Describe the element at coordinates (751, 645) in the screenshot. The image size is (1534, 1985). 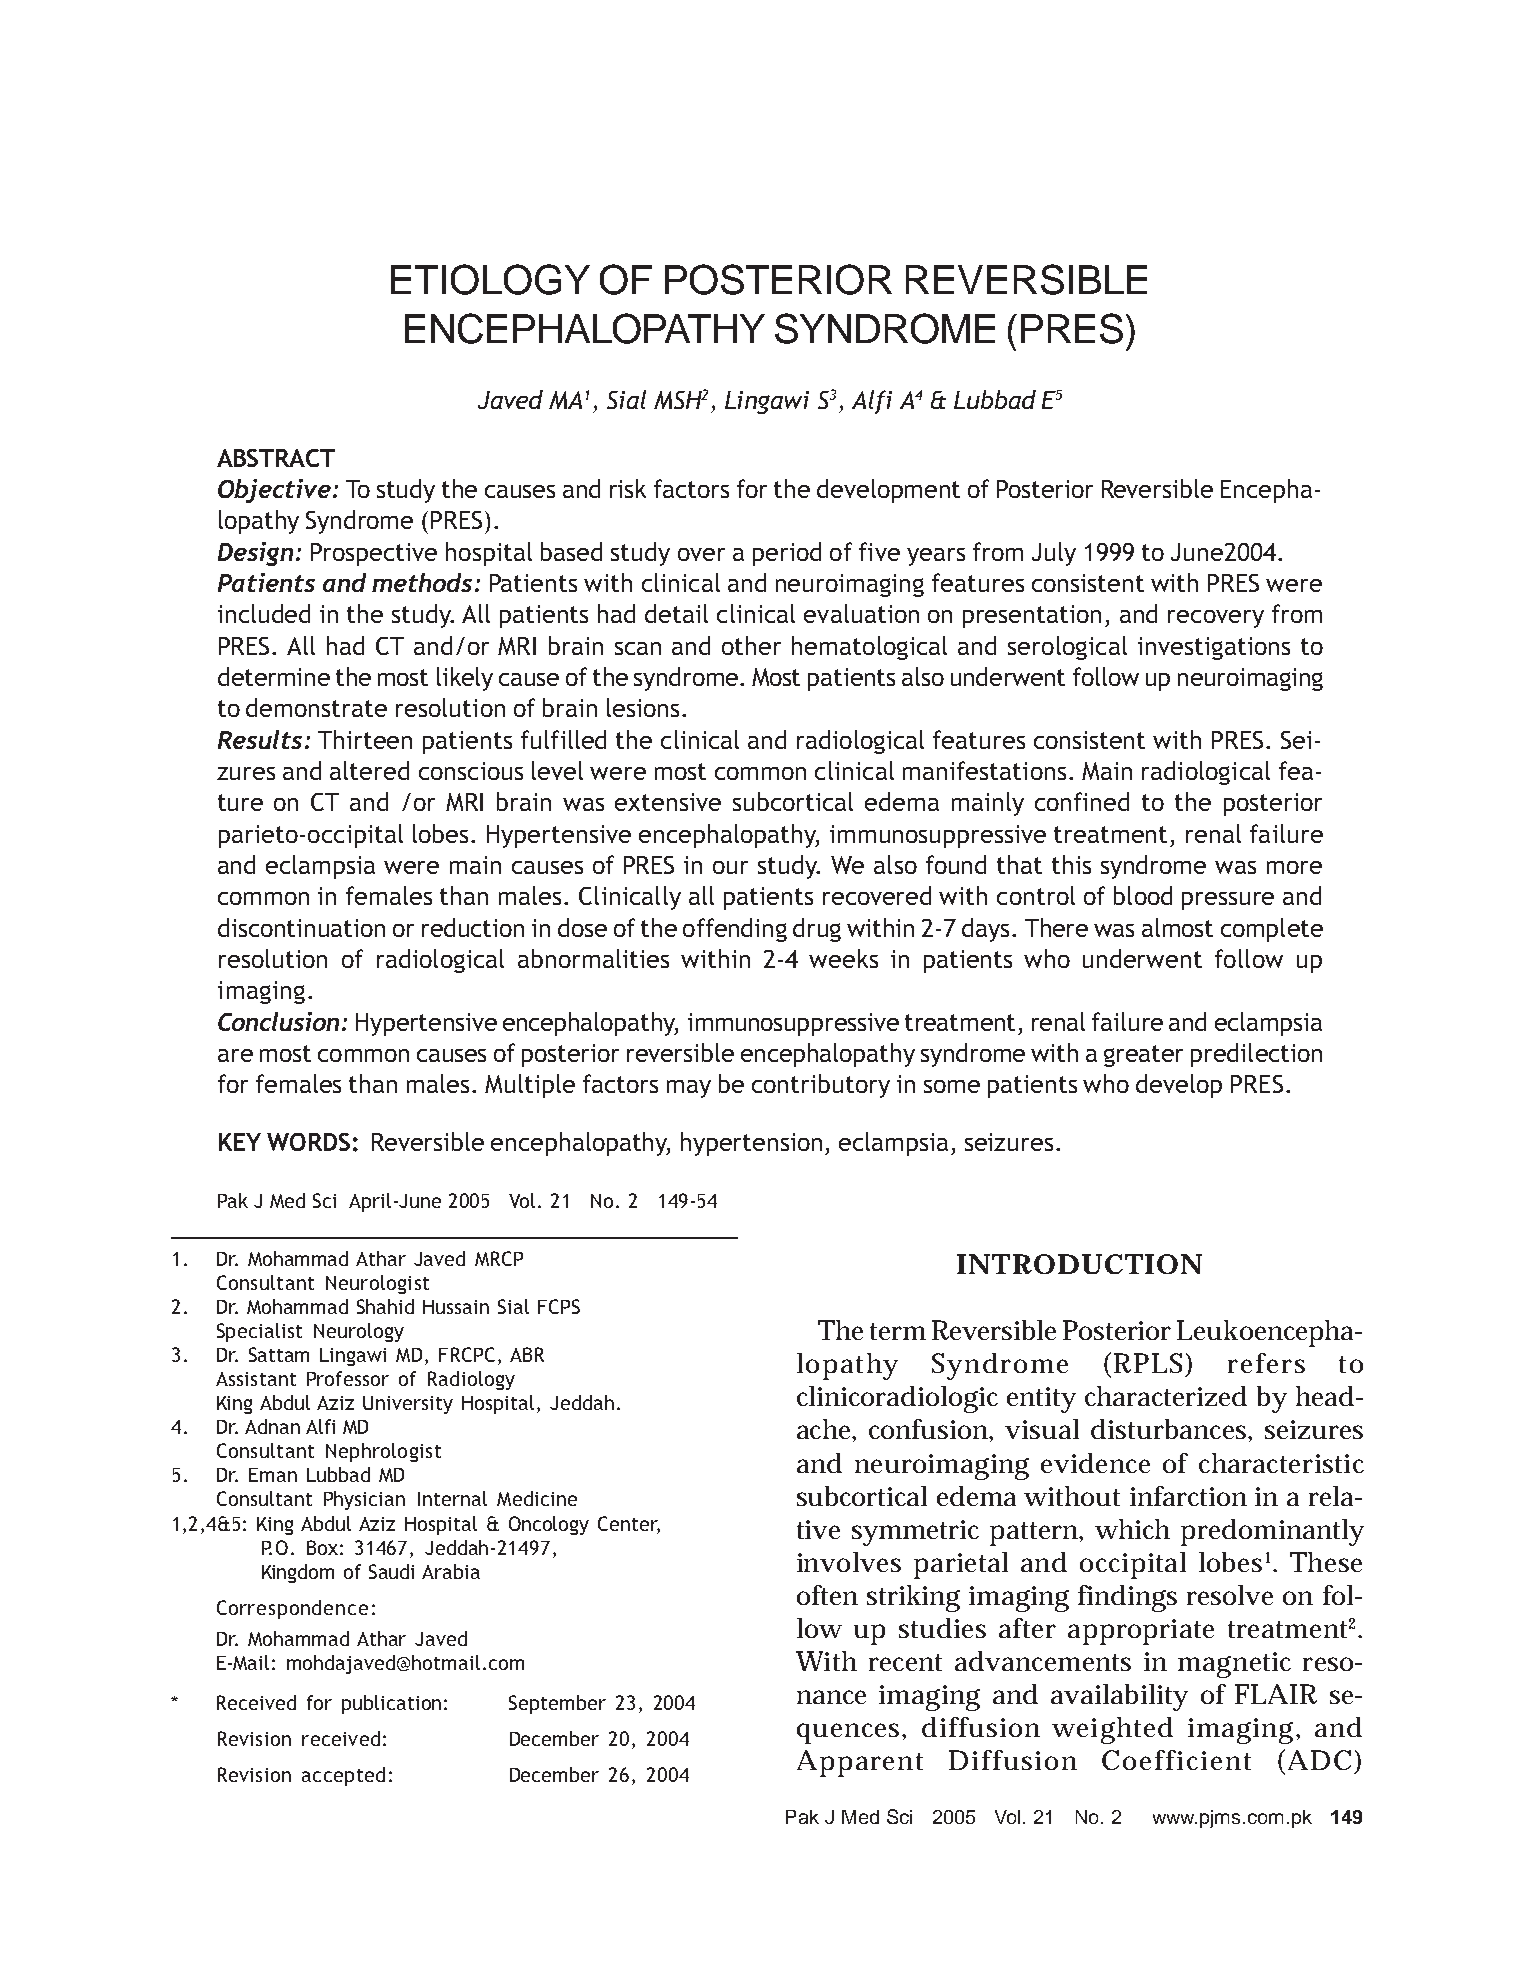
I see `other` at that location.
